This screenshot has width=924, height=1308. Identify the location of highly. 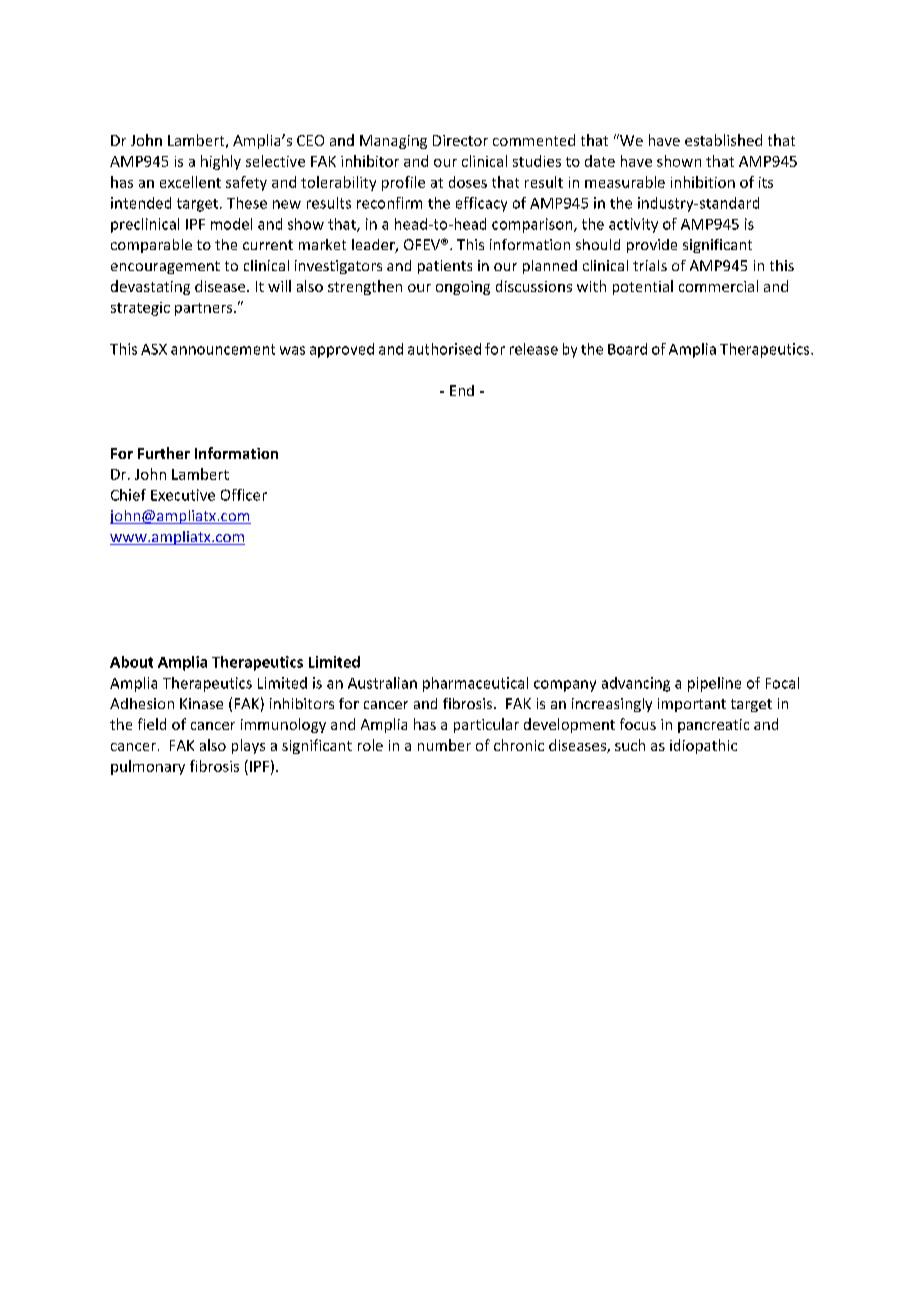
(221, 162).
